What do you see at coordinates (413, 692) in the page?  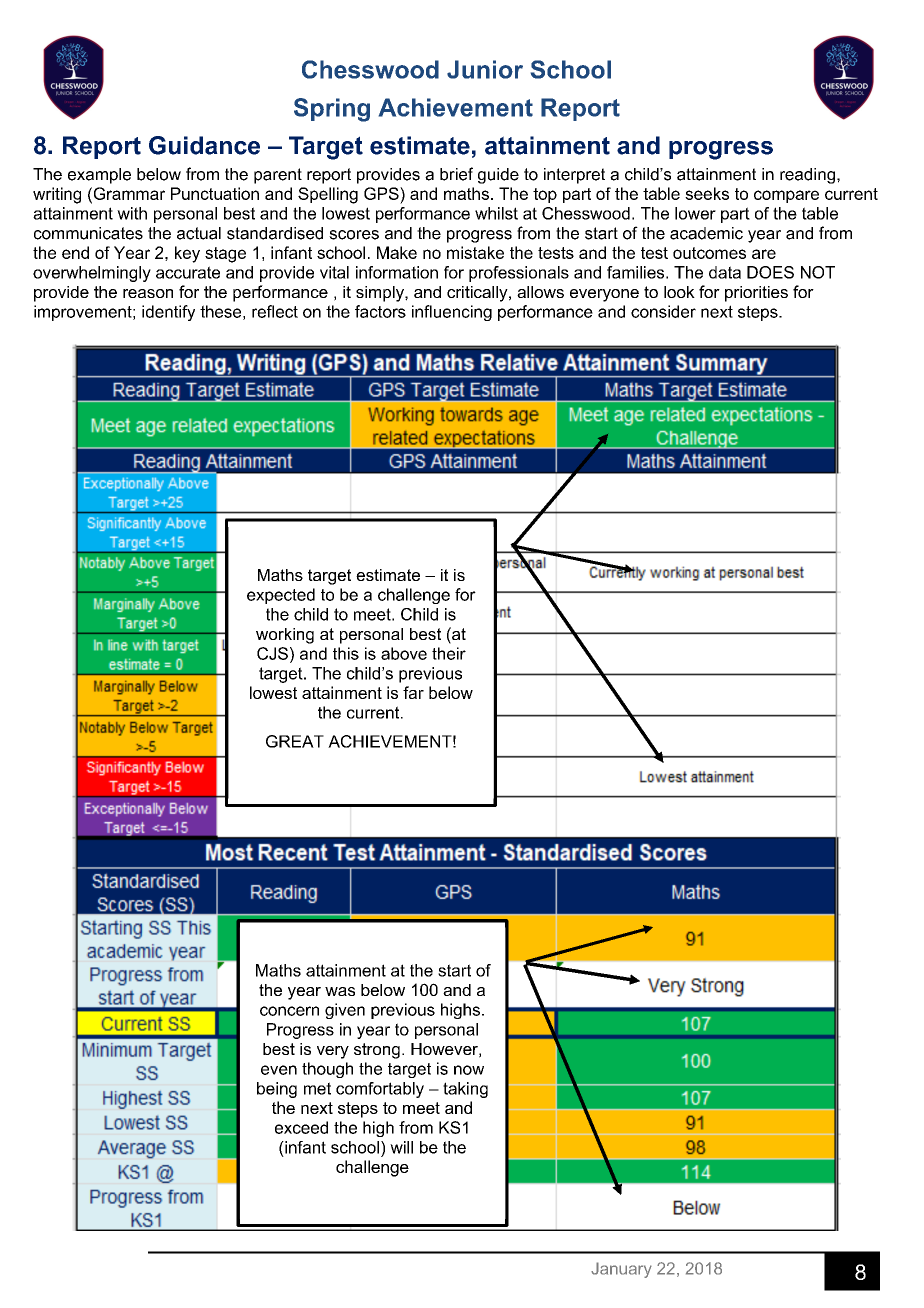 I see `far` at bounding box center [413, 692].
